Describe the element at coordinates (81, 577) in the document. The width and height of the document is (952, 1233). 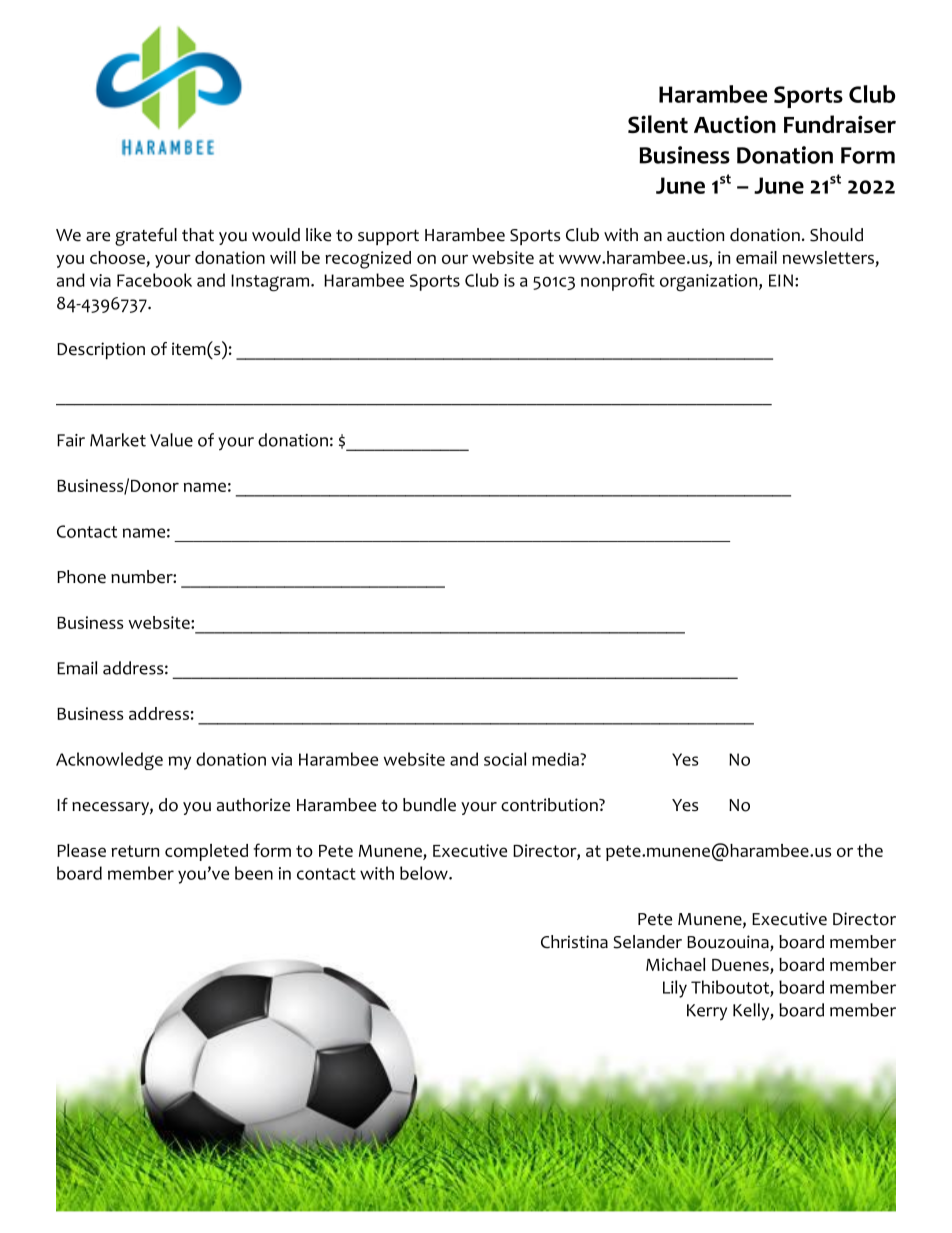
I see `Phone` at that location.
